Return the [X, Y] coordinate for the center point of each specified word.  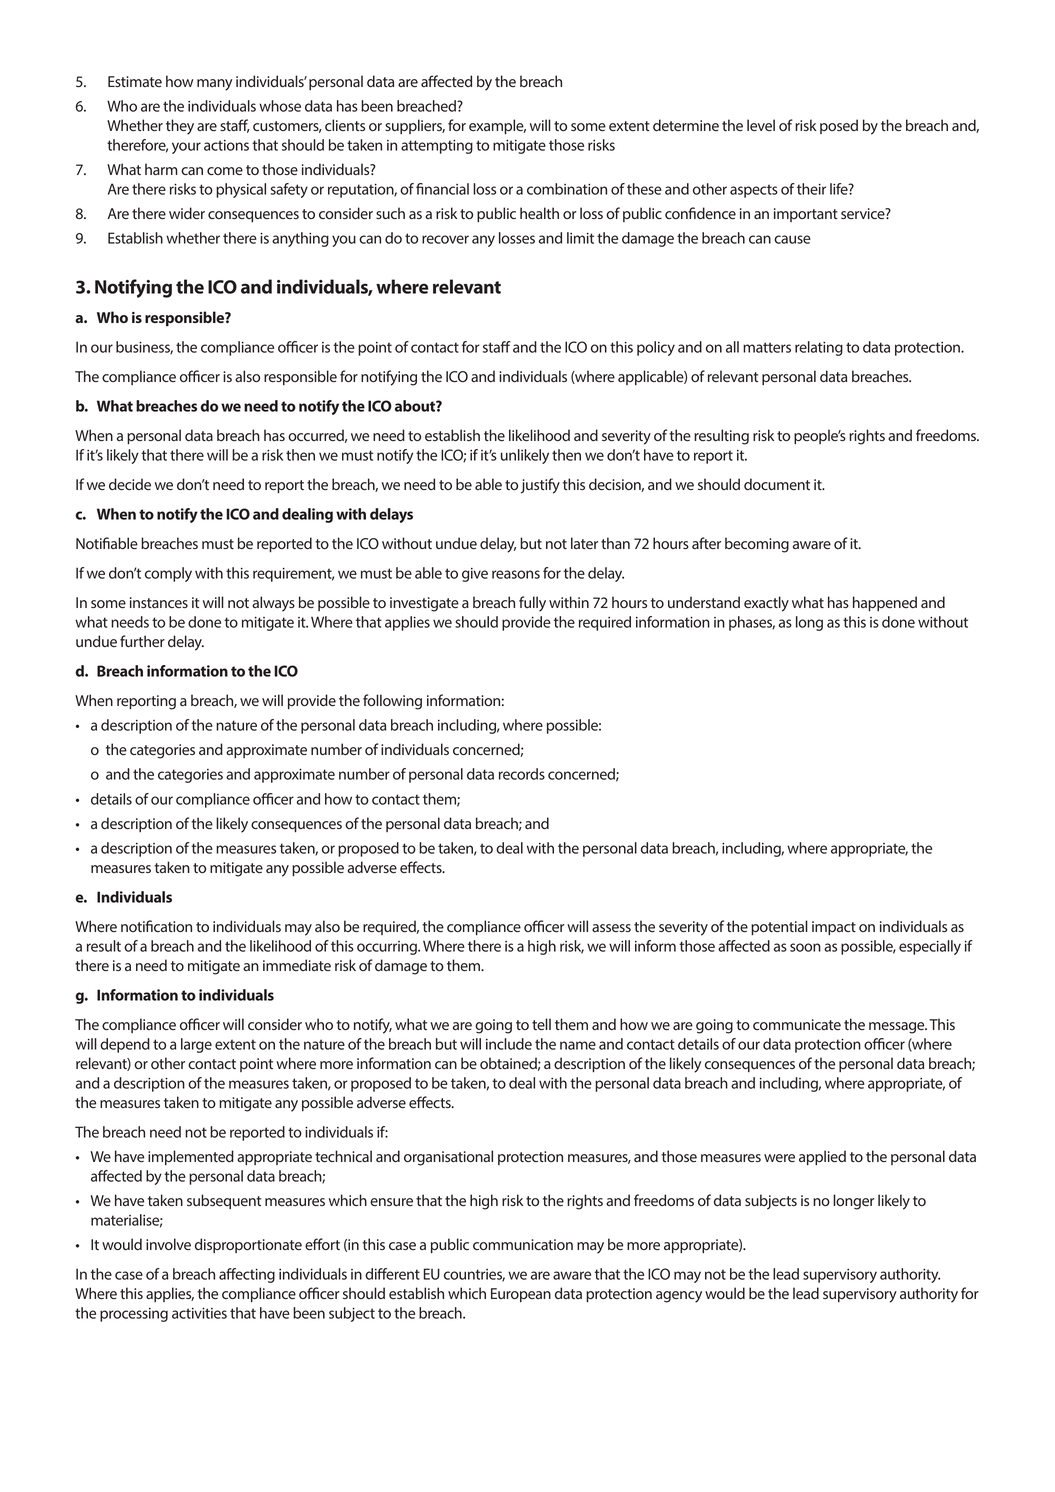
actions [226, 145]
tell [541, 1024]
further [142, 641]
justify [540, 486]
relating [819, 348]
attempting [437, 147]
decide [130, 484]
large [196, 1045]
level [761, 125]
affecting [247, 1275]
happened [885, 603]
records [522, 774]
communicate [797, 1024]
